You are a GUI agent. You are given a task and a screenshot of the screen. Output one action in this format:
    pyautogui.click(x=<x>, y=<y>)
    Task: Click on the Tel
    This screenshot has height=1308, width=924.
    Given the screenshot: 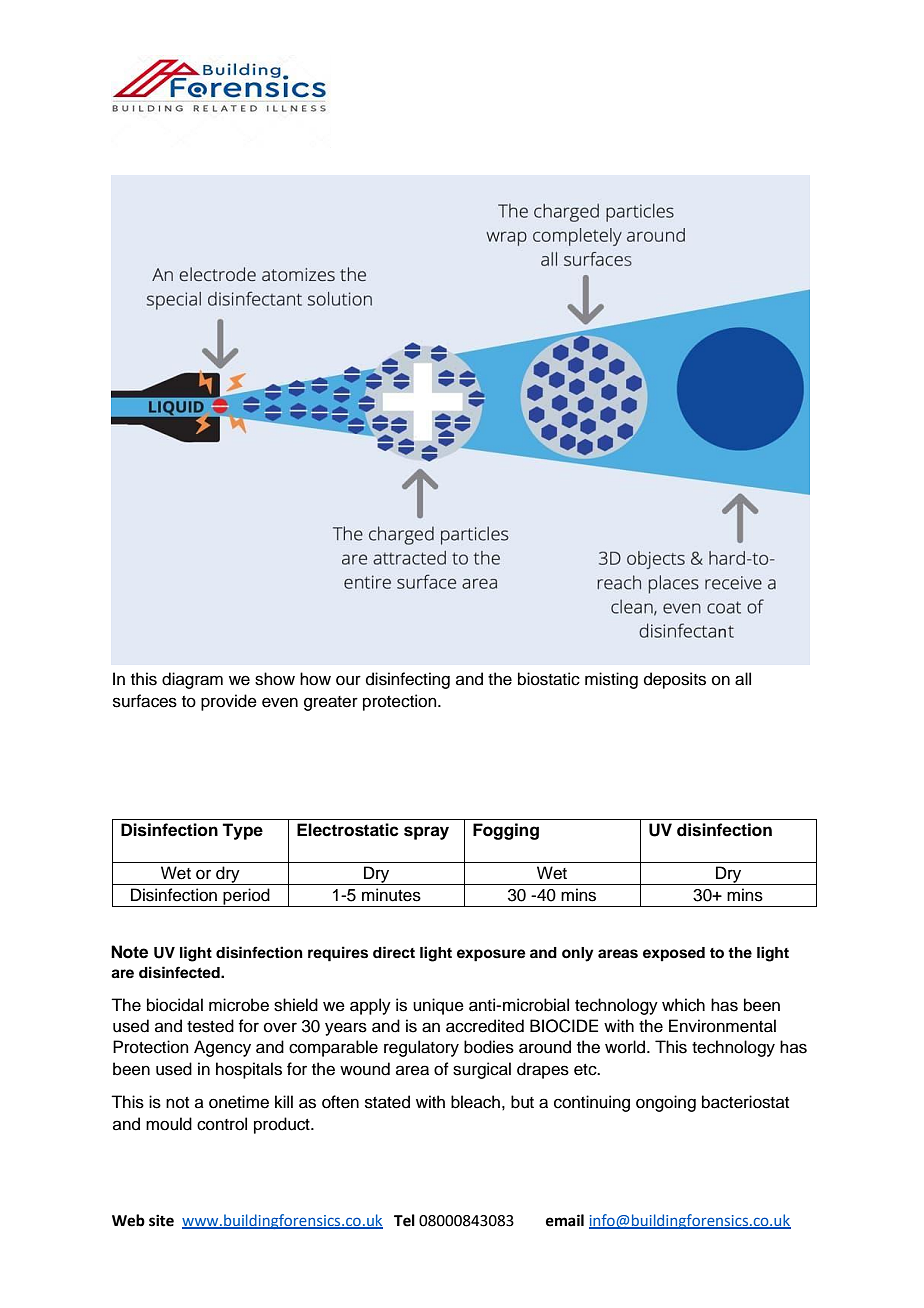 What is the action you would take?
    pyautogui.click(x=404, y=1220)
